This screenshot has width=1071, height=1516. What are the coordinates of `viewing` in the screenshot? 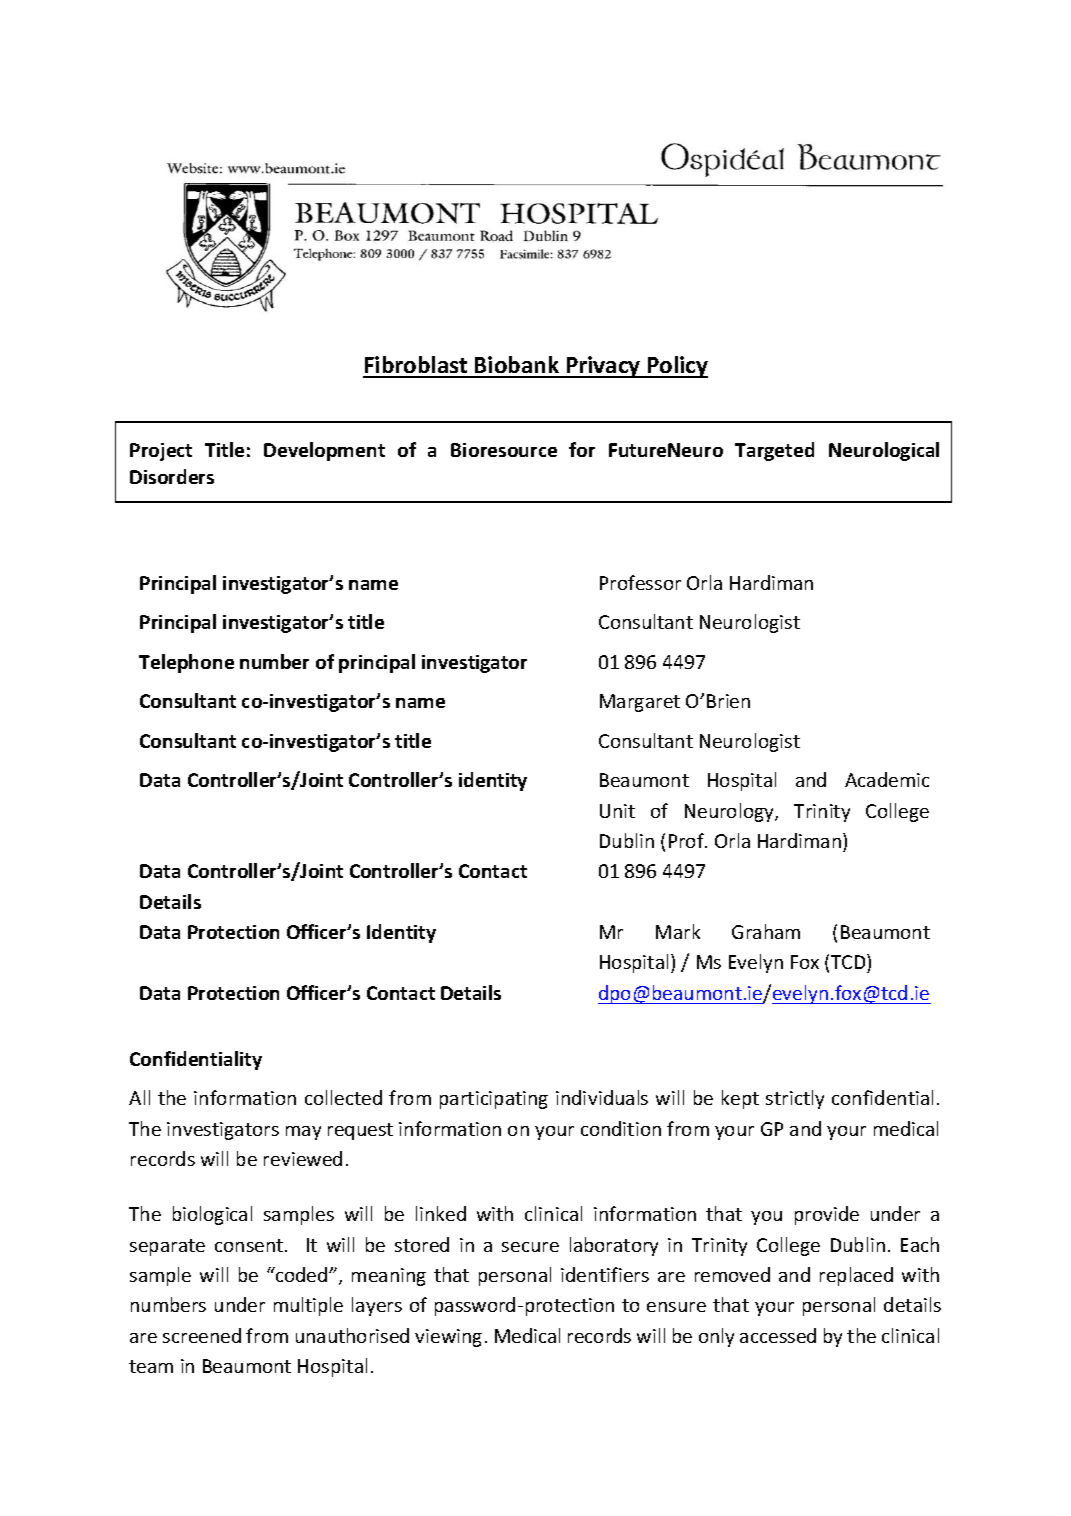 It's located at (448, 1338).
